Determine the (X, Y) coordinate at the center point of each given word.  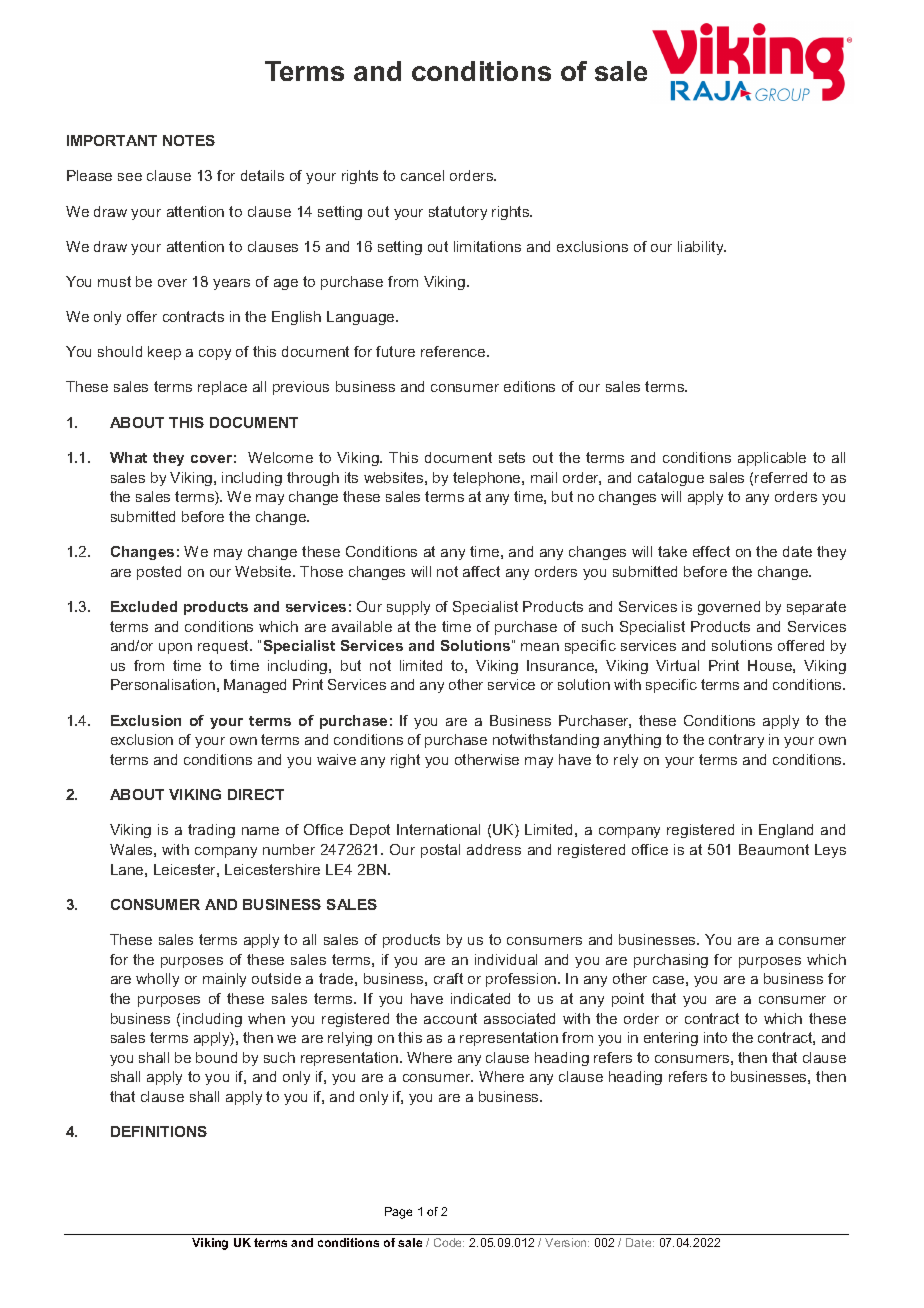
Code (449, 1242)
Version (567, 1242)
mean (540, 647)
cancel (422, 175)
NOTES (189, 140)
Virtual (677, 665)
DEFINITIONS (159, 1131)
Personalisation (163, 684)
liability (702, 248)
